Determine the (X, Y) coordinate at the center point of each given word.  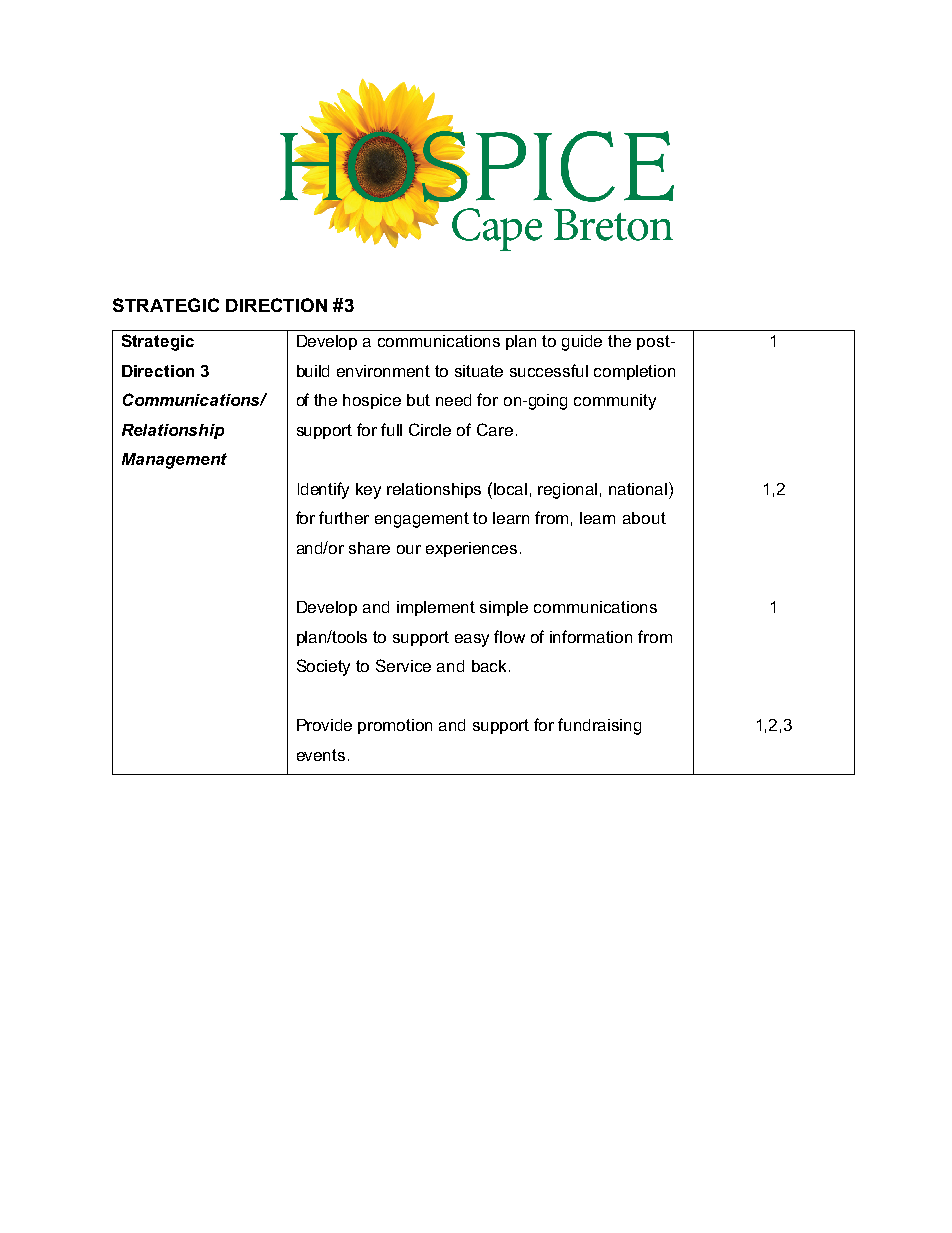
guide (582, 343)
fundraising (599, 726)
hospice (372, 401)
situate (479, 371)
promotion (395, 726)
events (321, 755)
